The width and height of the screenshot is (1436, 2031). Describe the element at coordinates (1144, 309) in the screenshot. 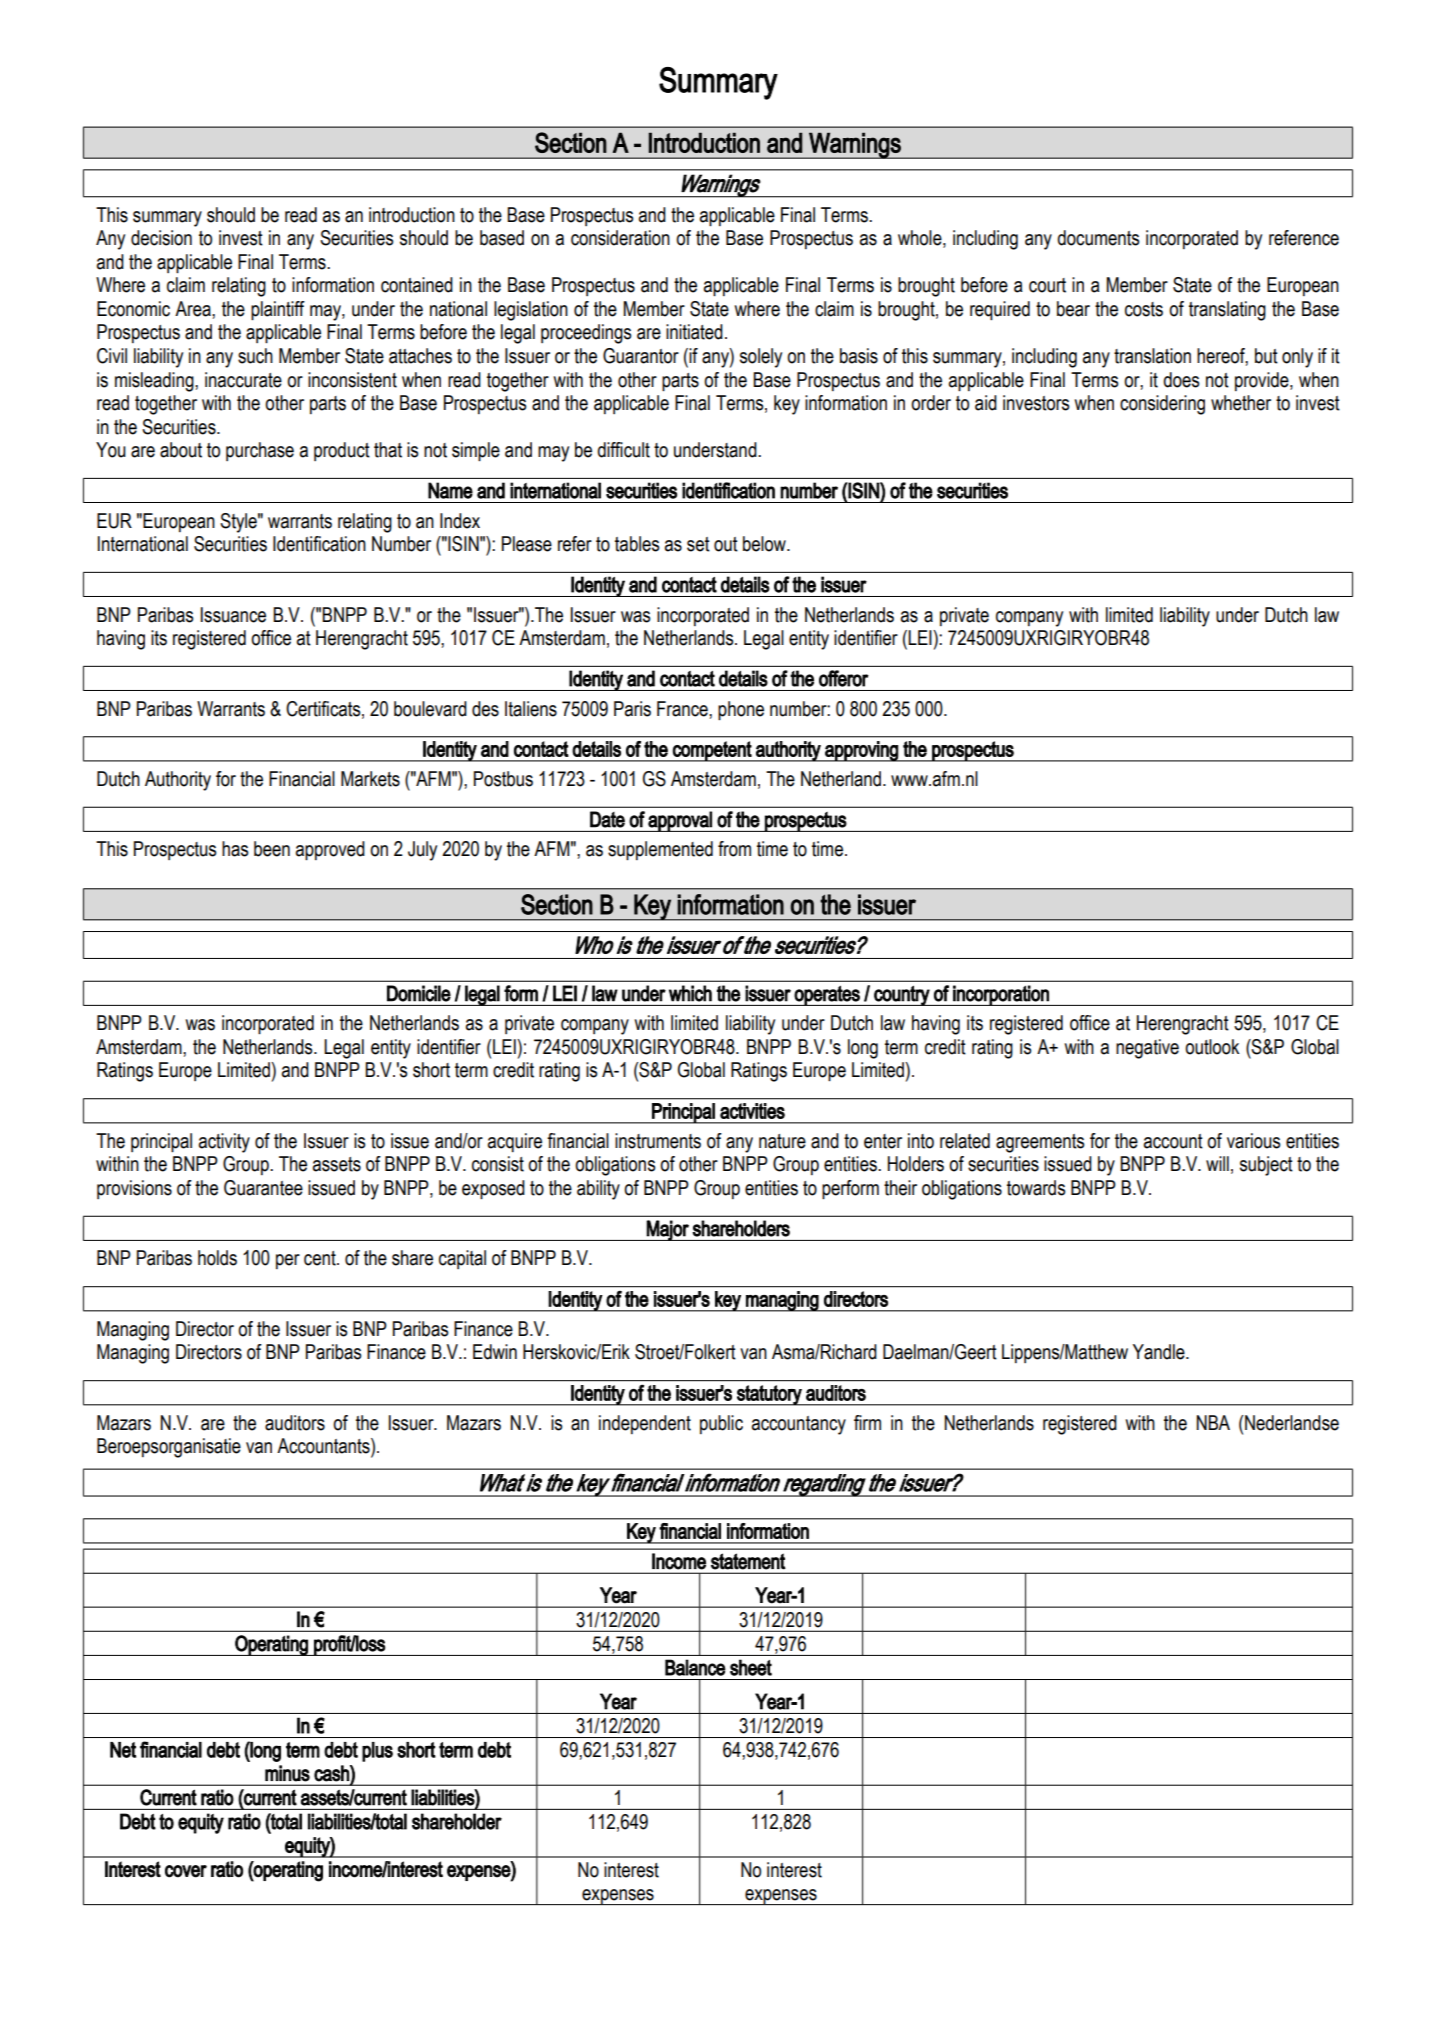

I see `costs` at that location.
